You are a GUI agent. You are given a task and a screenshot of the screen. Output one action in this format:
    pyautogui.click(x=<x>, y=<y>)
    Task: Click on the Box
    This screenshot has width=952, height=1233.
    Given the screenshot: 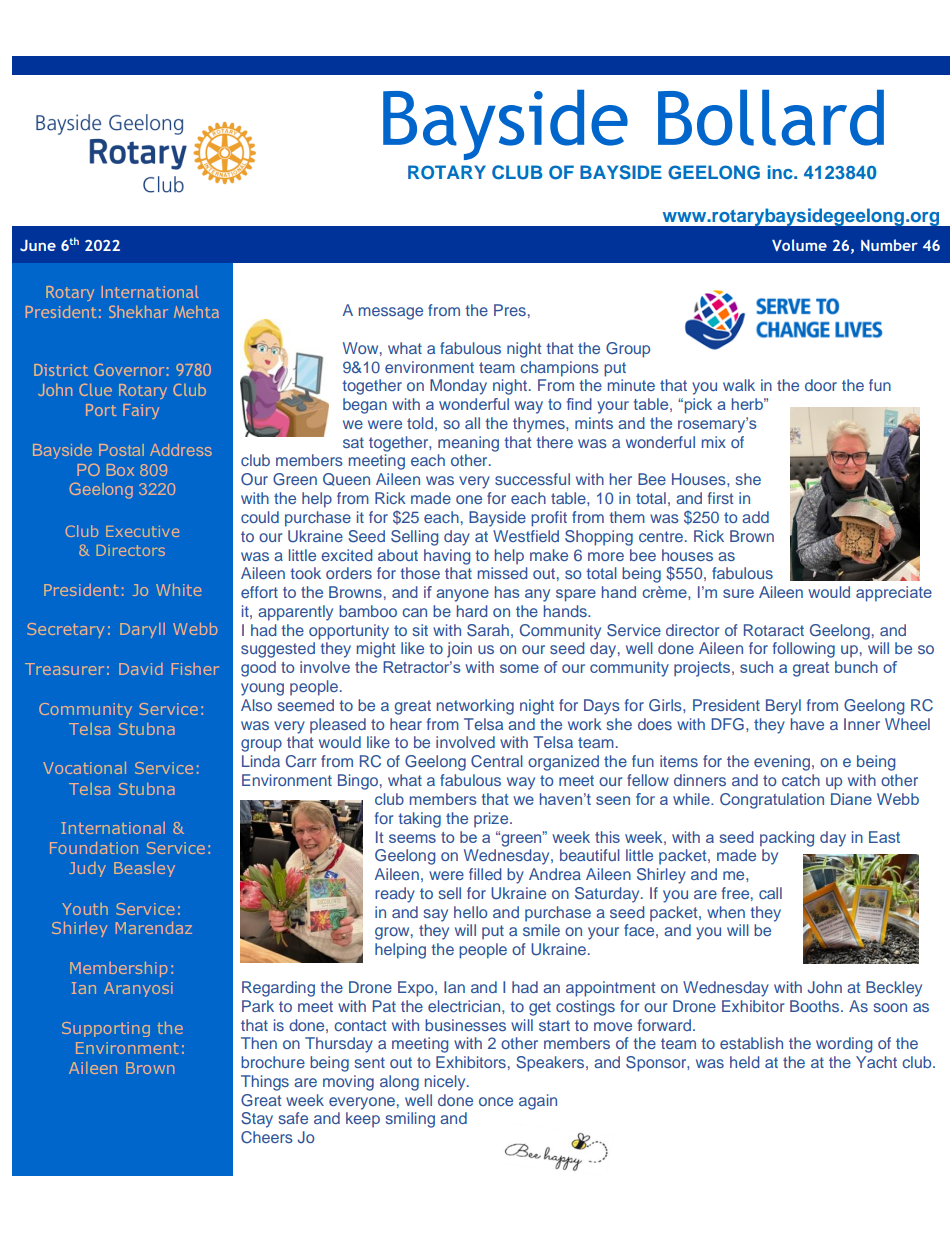 What is the action you would take?
    pyautogui.click(x=120, y=470)
